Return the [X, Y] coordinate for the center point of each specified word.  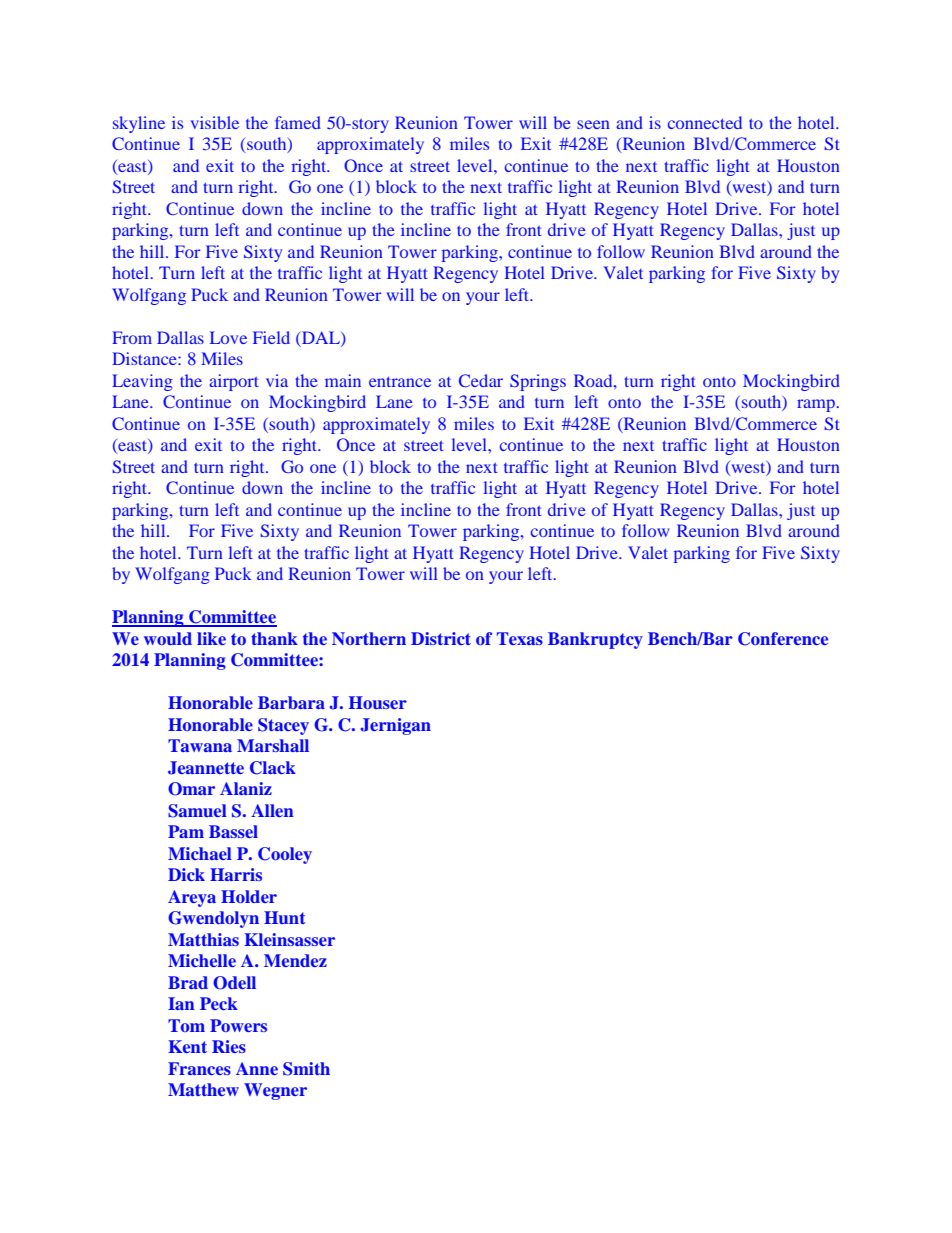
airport [234, 382]
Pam [186, 831]
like [211, 638]
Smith [306, 1069]
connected [705, 122]
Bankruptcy [595, 640]
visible [215, 122]
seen [593, 124]
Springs [538, 382]
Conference [783, 639]
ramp [817, 405]
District [441, 638]
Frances [199, 1068]
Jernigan [396, 726]
